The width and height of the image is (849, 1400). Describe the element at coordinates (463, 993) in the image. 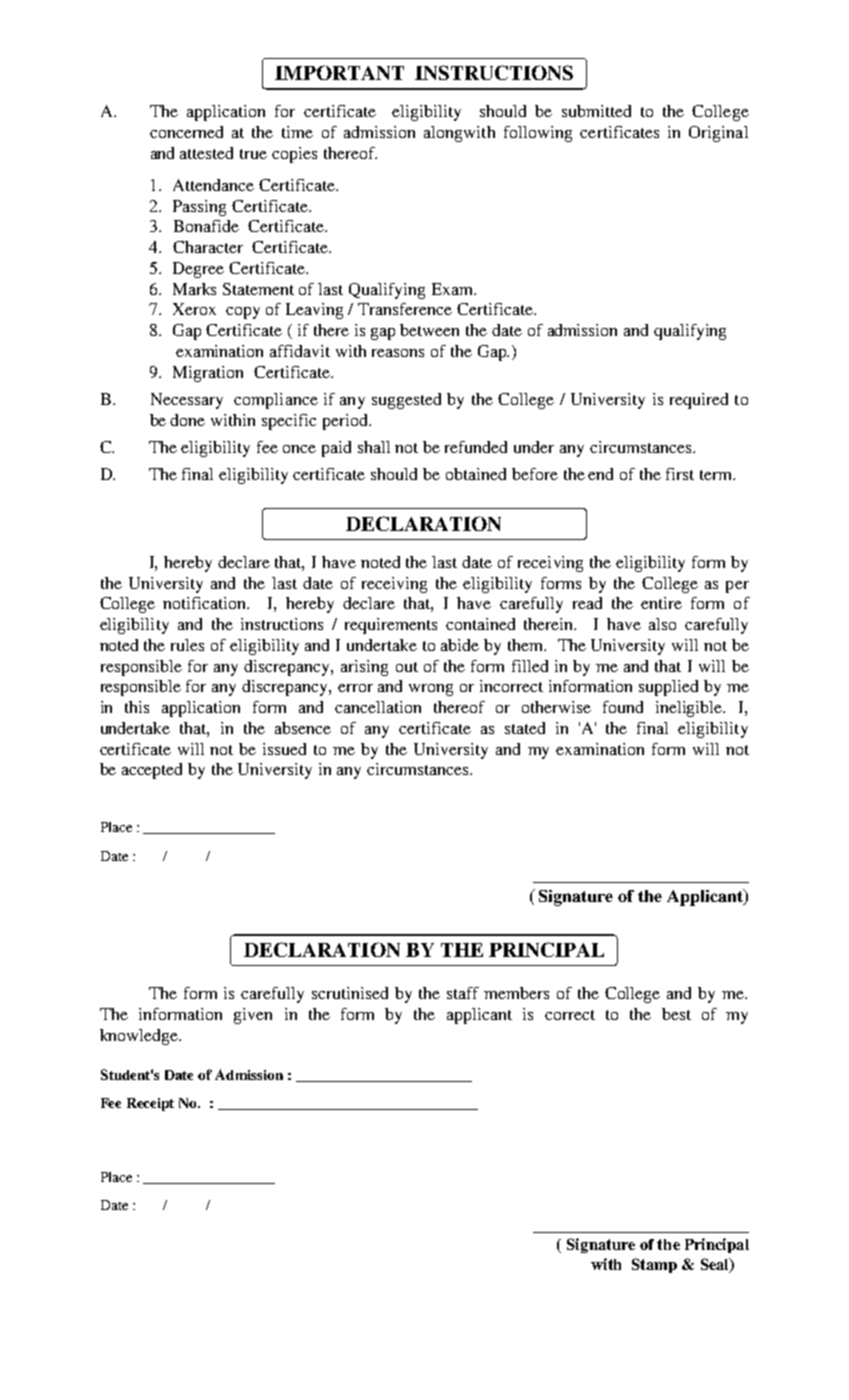

I see `staff` at that location.
